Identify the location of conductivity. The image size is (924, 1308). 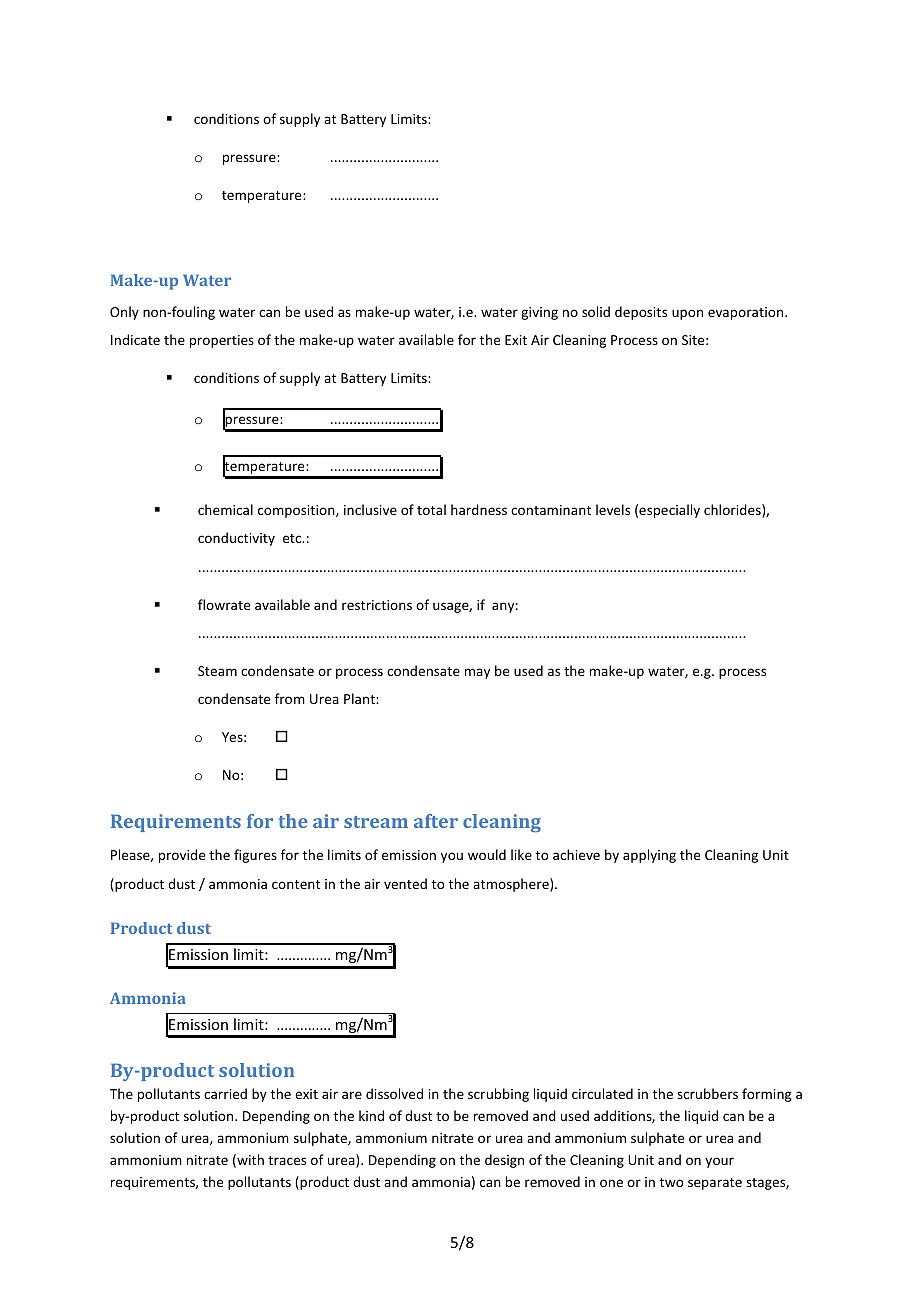
(236, 539).
